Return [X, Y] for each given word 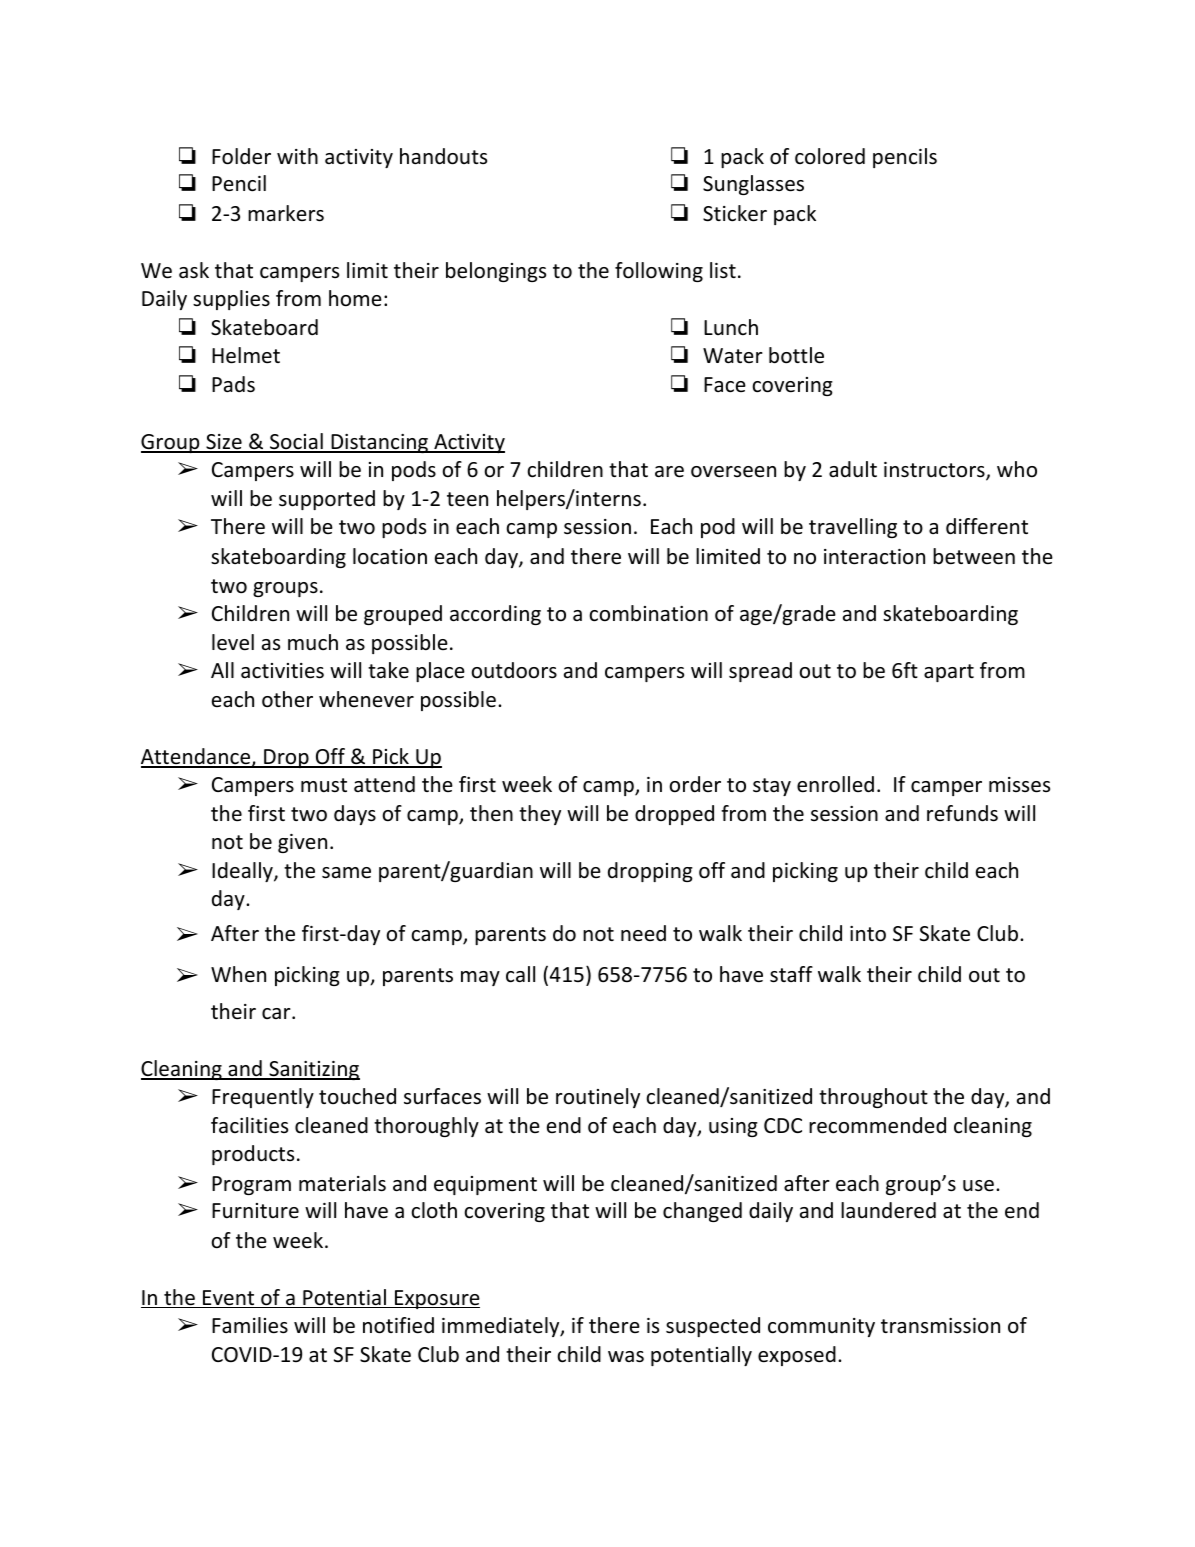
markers [286, 213]
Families [250, 1325]
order [695, 784]
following [659, 272]
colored [830, 156]
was [626, 1357]
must [324, 785]
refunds [962, 813]
